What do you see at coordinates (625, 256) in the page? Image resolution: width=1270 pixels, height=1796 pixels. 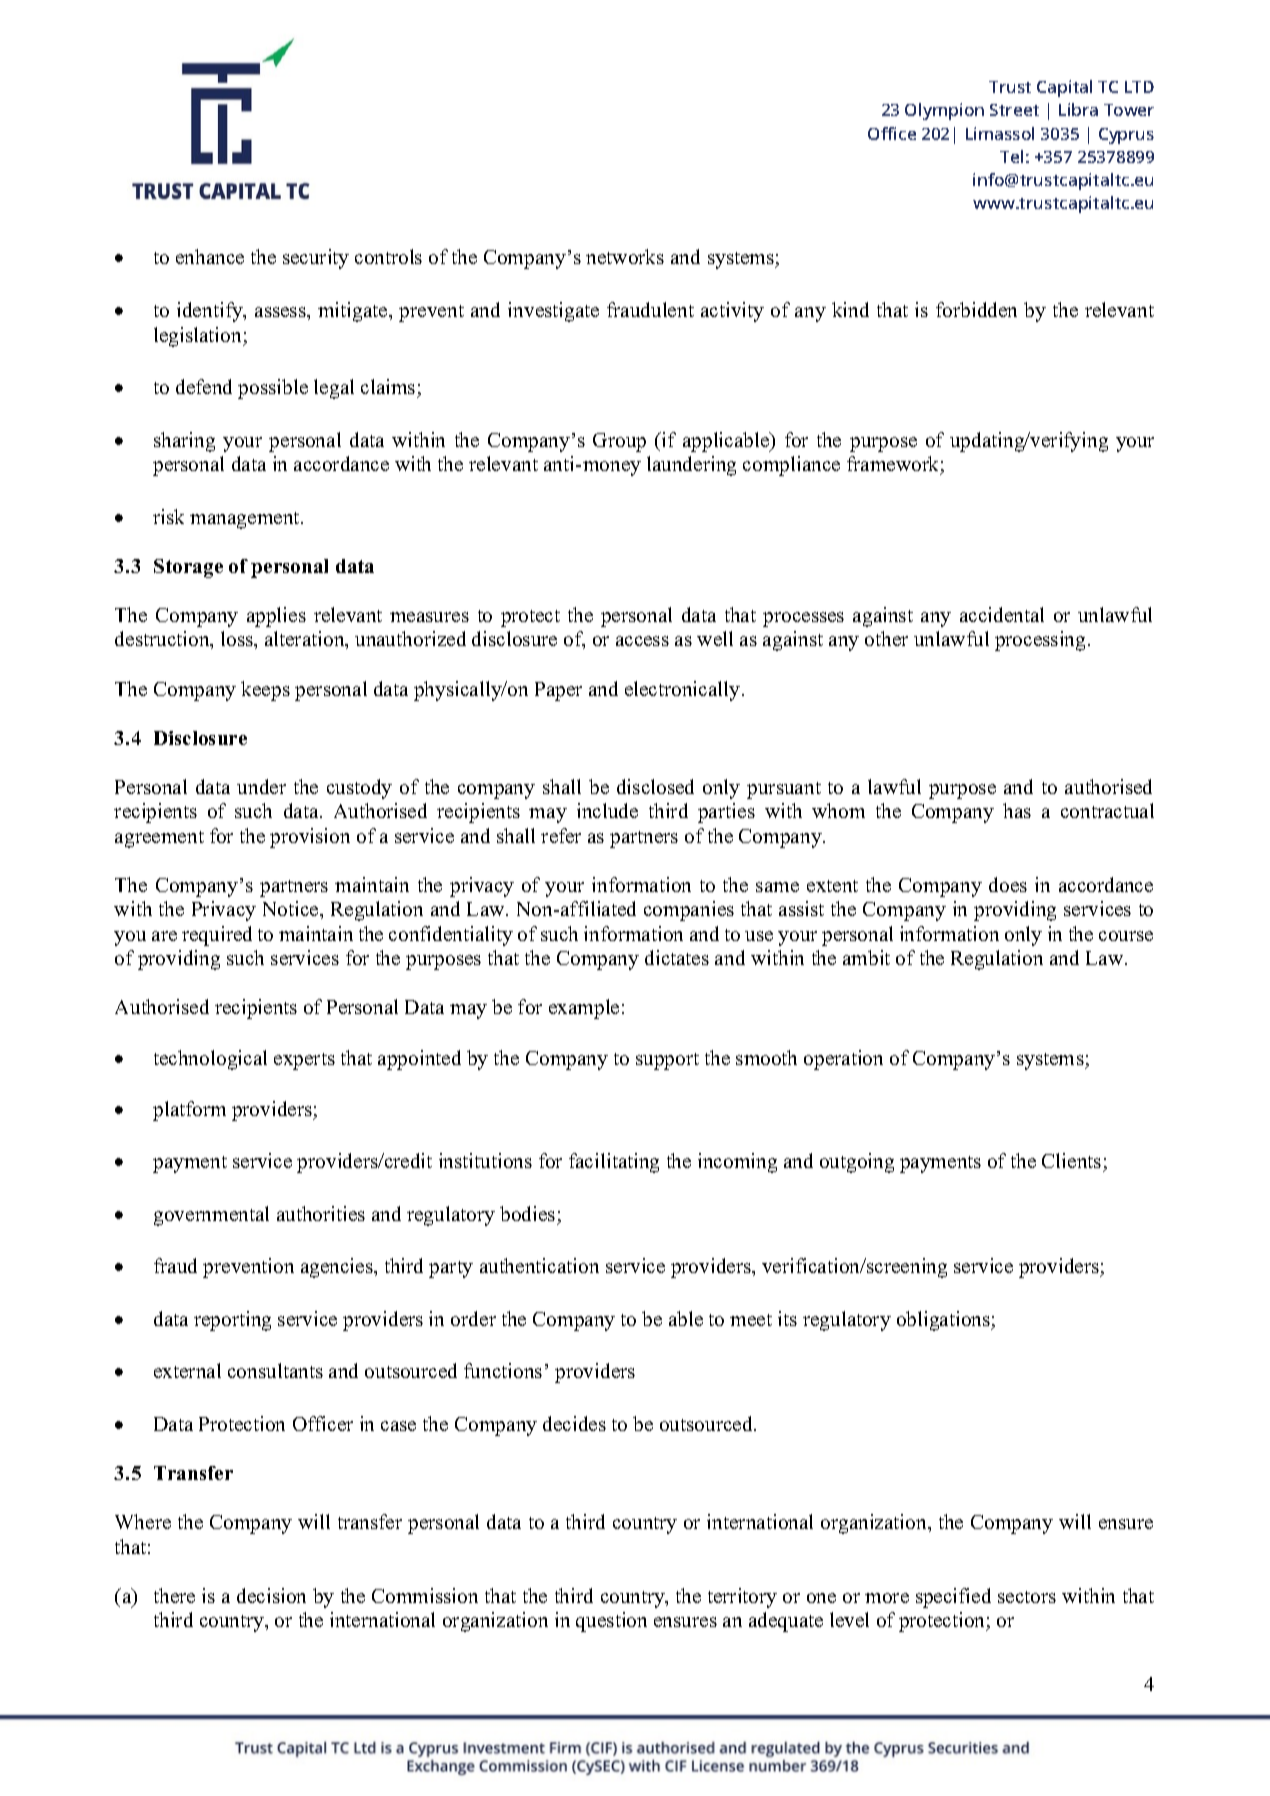 I see `networks` at bounding box center [625, 256].
